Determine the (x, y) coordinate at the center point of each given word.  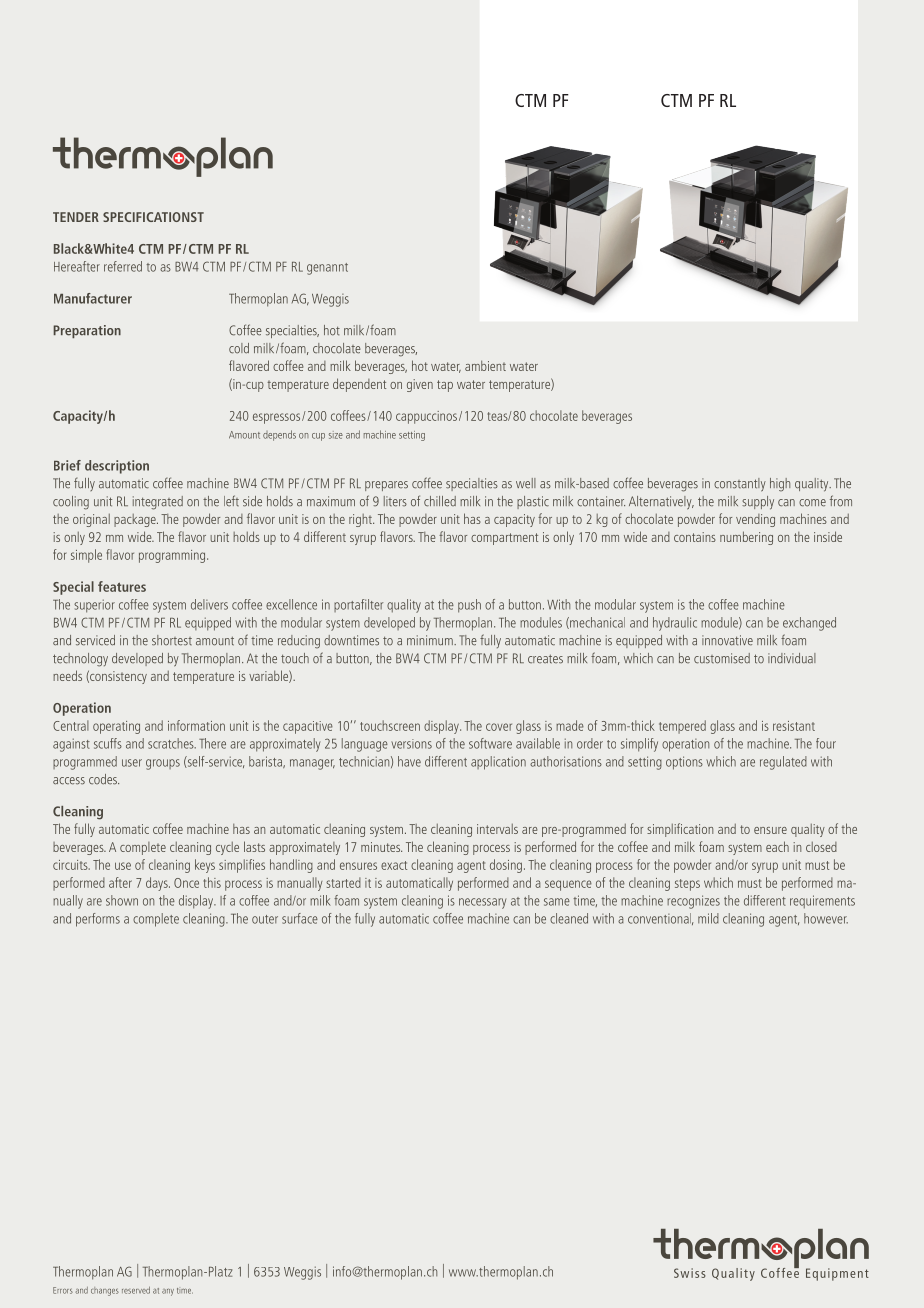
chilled (440, 501)
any (168, 1292)
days (158, 884)
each (777, 846)
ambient (485, 365)
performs (98, 920)
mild (708, 918)
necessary (482, 903)
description (117, 467)
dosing (506, 866)
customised (722, 658)
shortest (172, 640)
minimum (431, 640)
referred (123, 266)
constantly (740, 485)
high (780, 485)
